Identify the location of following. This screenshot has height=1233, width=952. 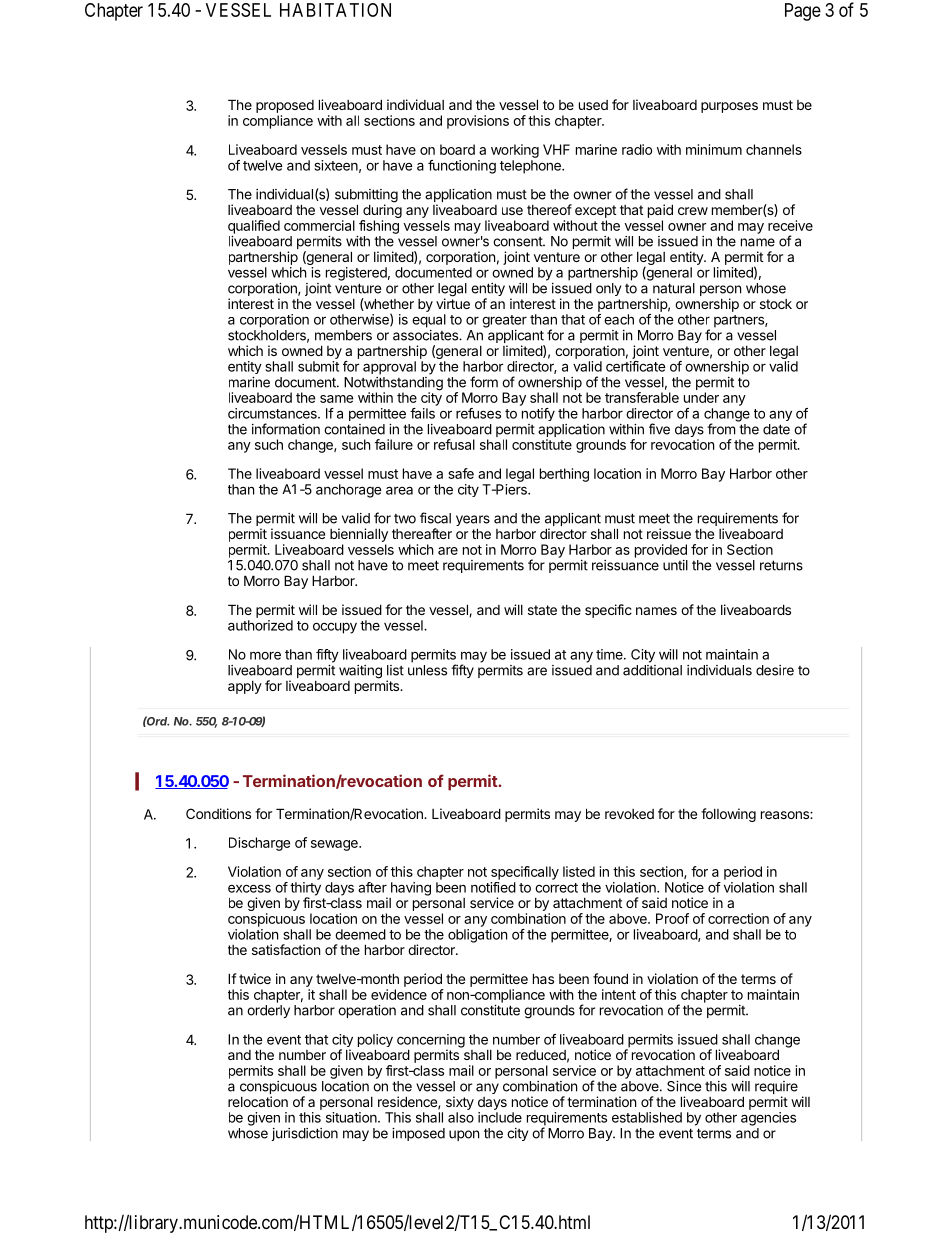
(728, 815).
